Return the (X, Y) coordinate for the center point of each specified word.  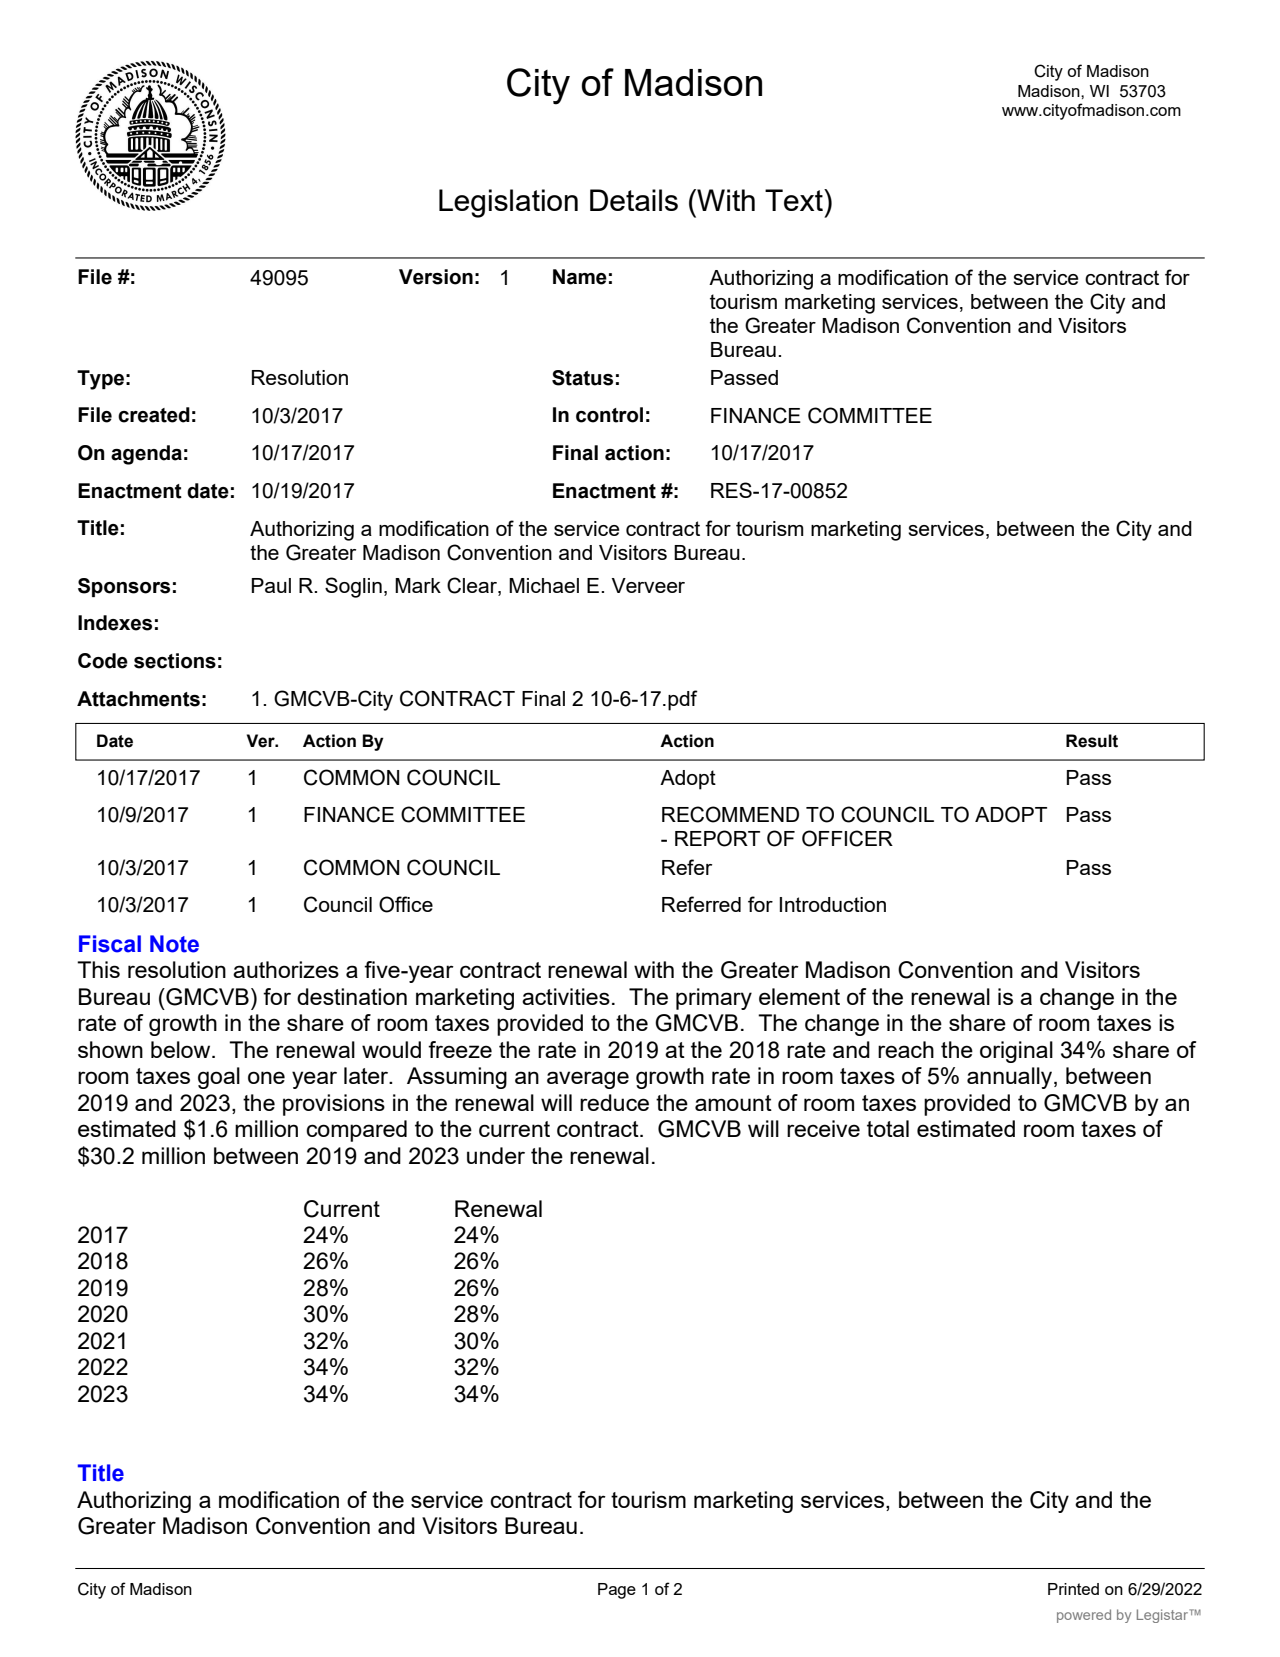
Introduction (833, 904)
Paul (271, 585)
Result (1092, 741)
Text (795, 200)
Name (580, 277)
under (496, 1155)
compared (356, 1131)
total (888, 1128)
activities (566, 996)
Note (174, 944)
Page (617, 1591)
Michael (544, 585)
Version (436, 277)
